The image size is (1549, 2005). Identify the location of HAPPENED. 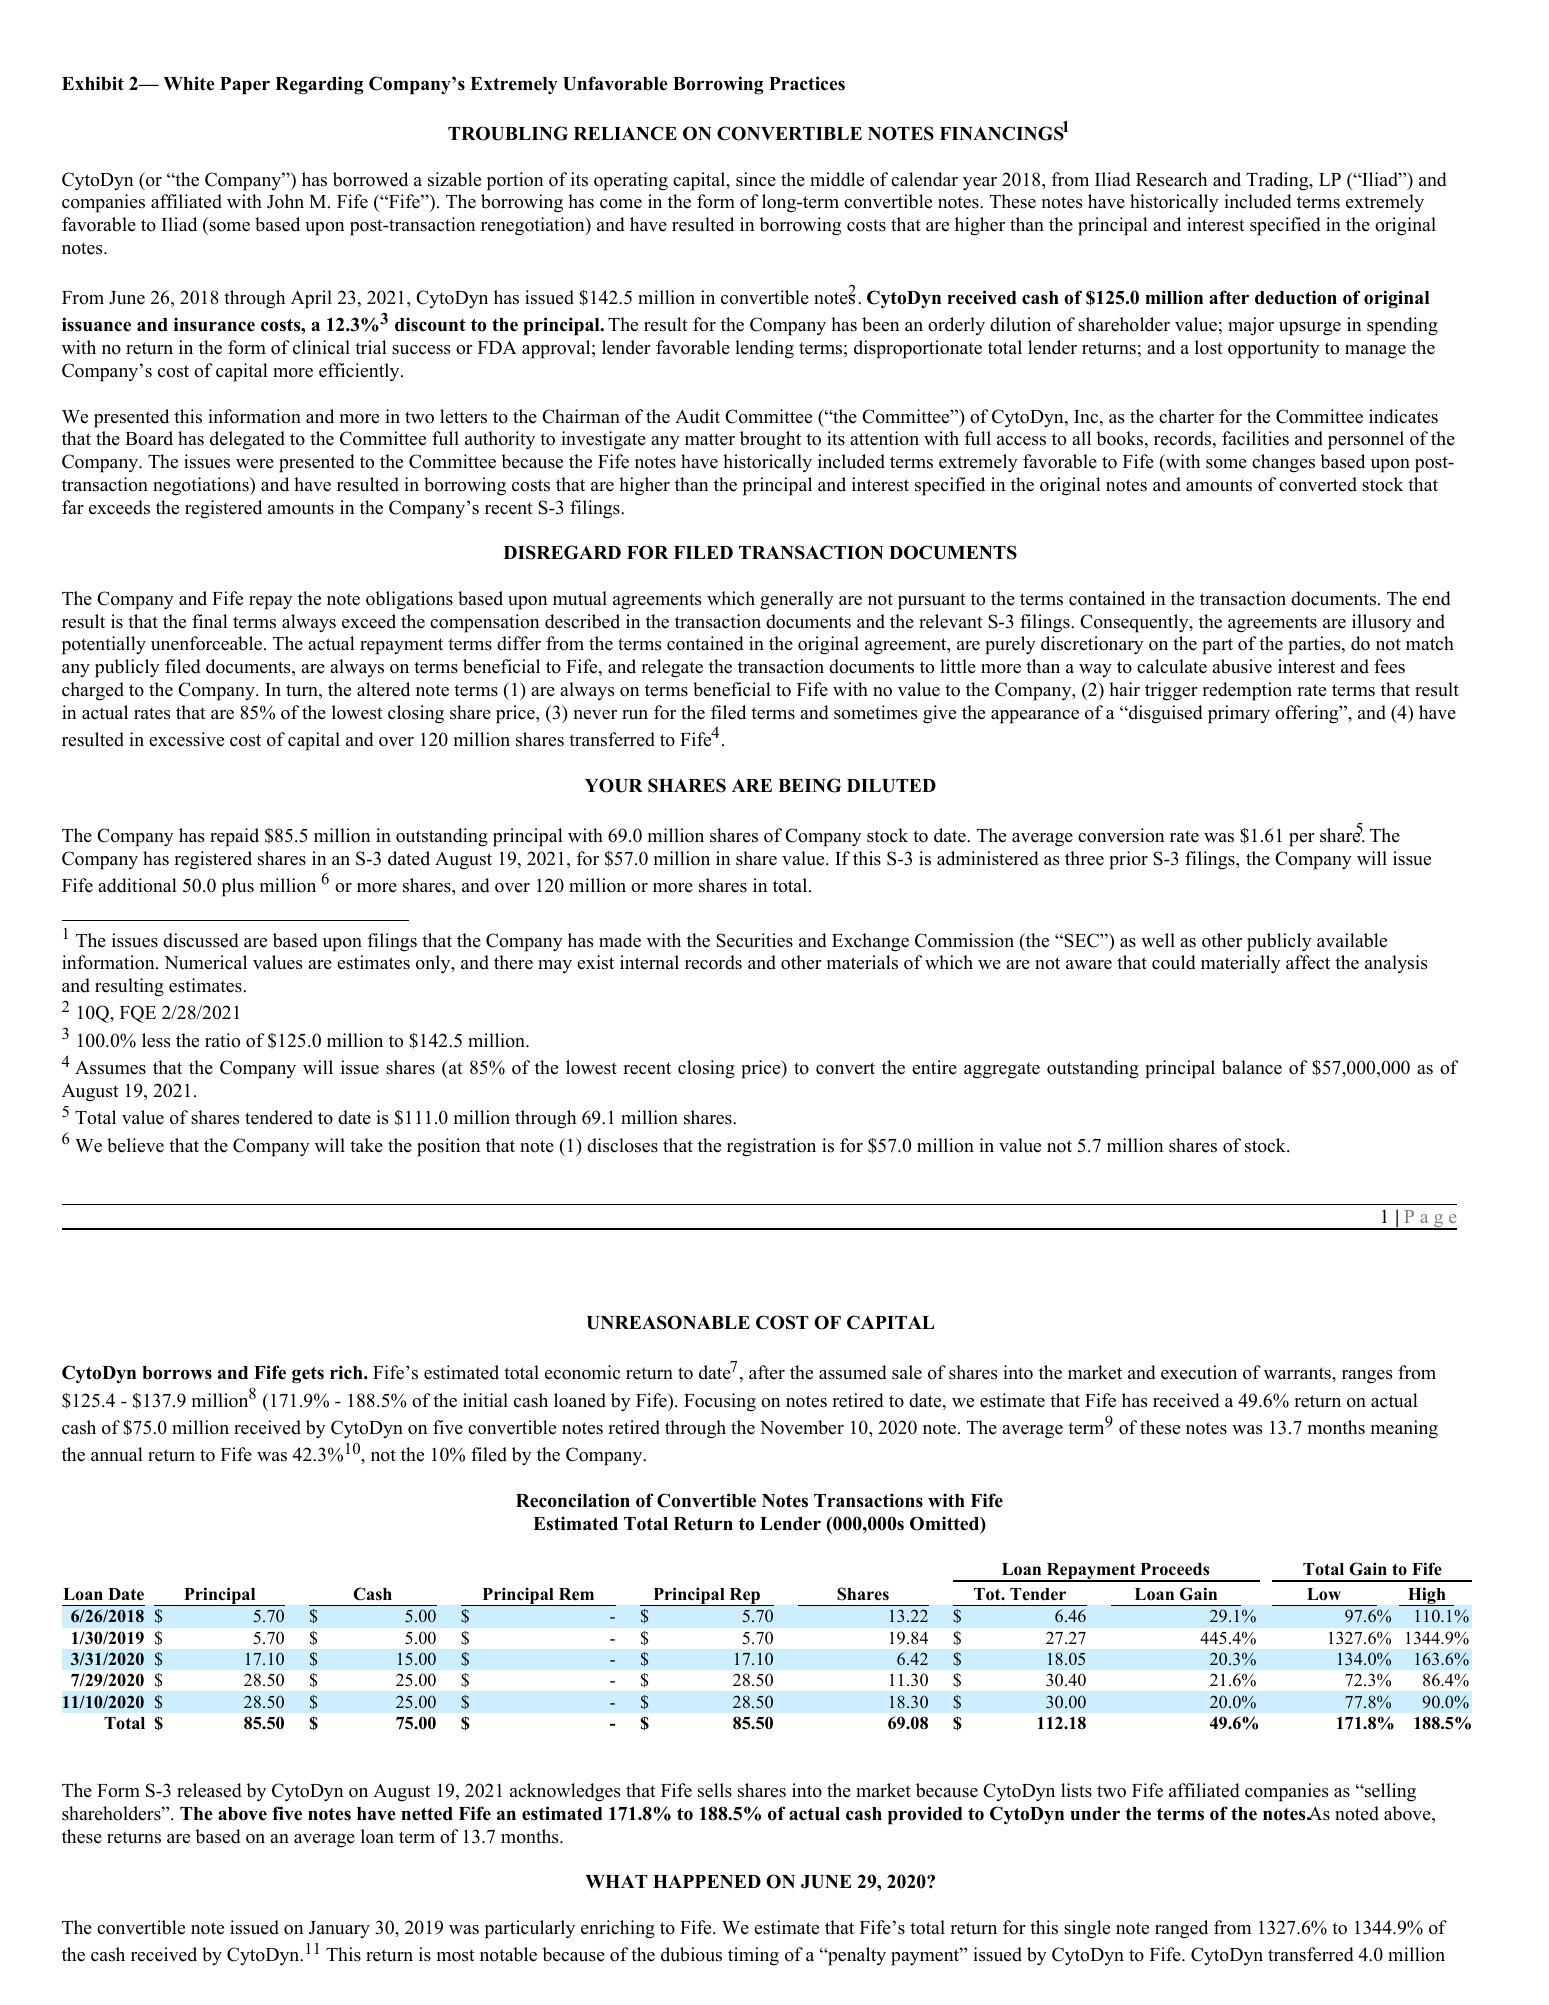
(707, 1881).
